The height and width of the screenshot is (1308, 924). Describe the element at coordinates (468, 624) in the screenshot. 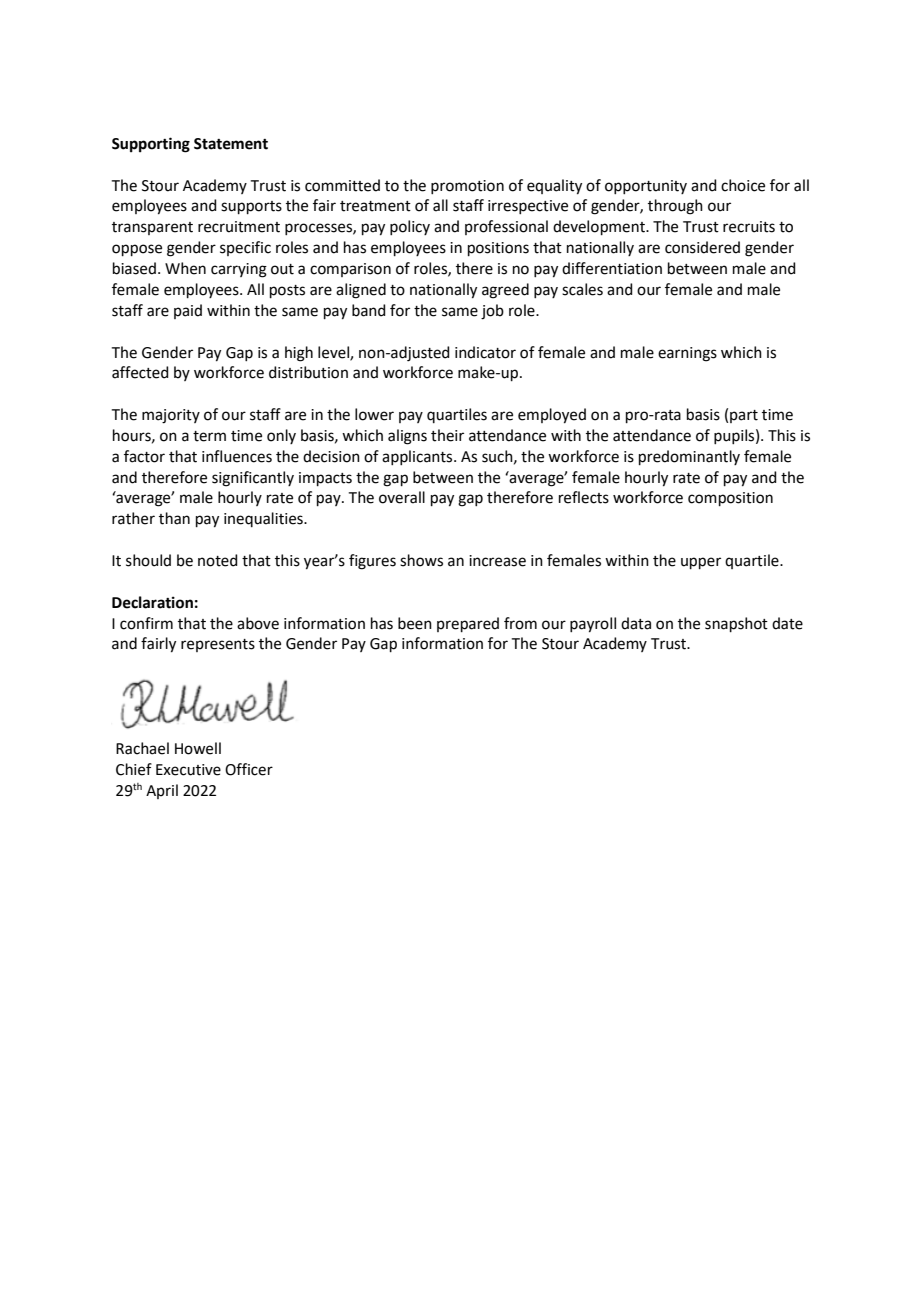

I see `prepared` at that location.
